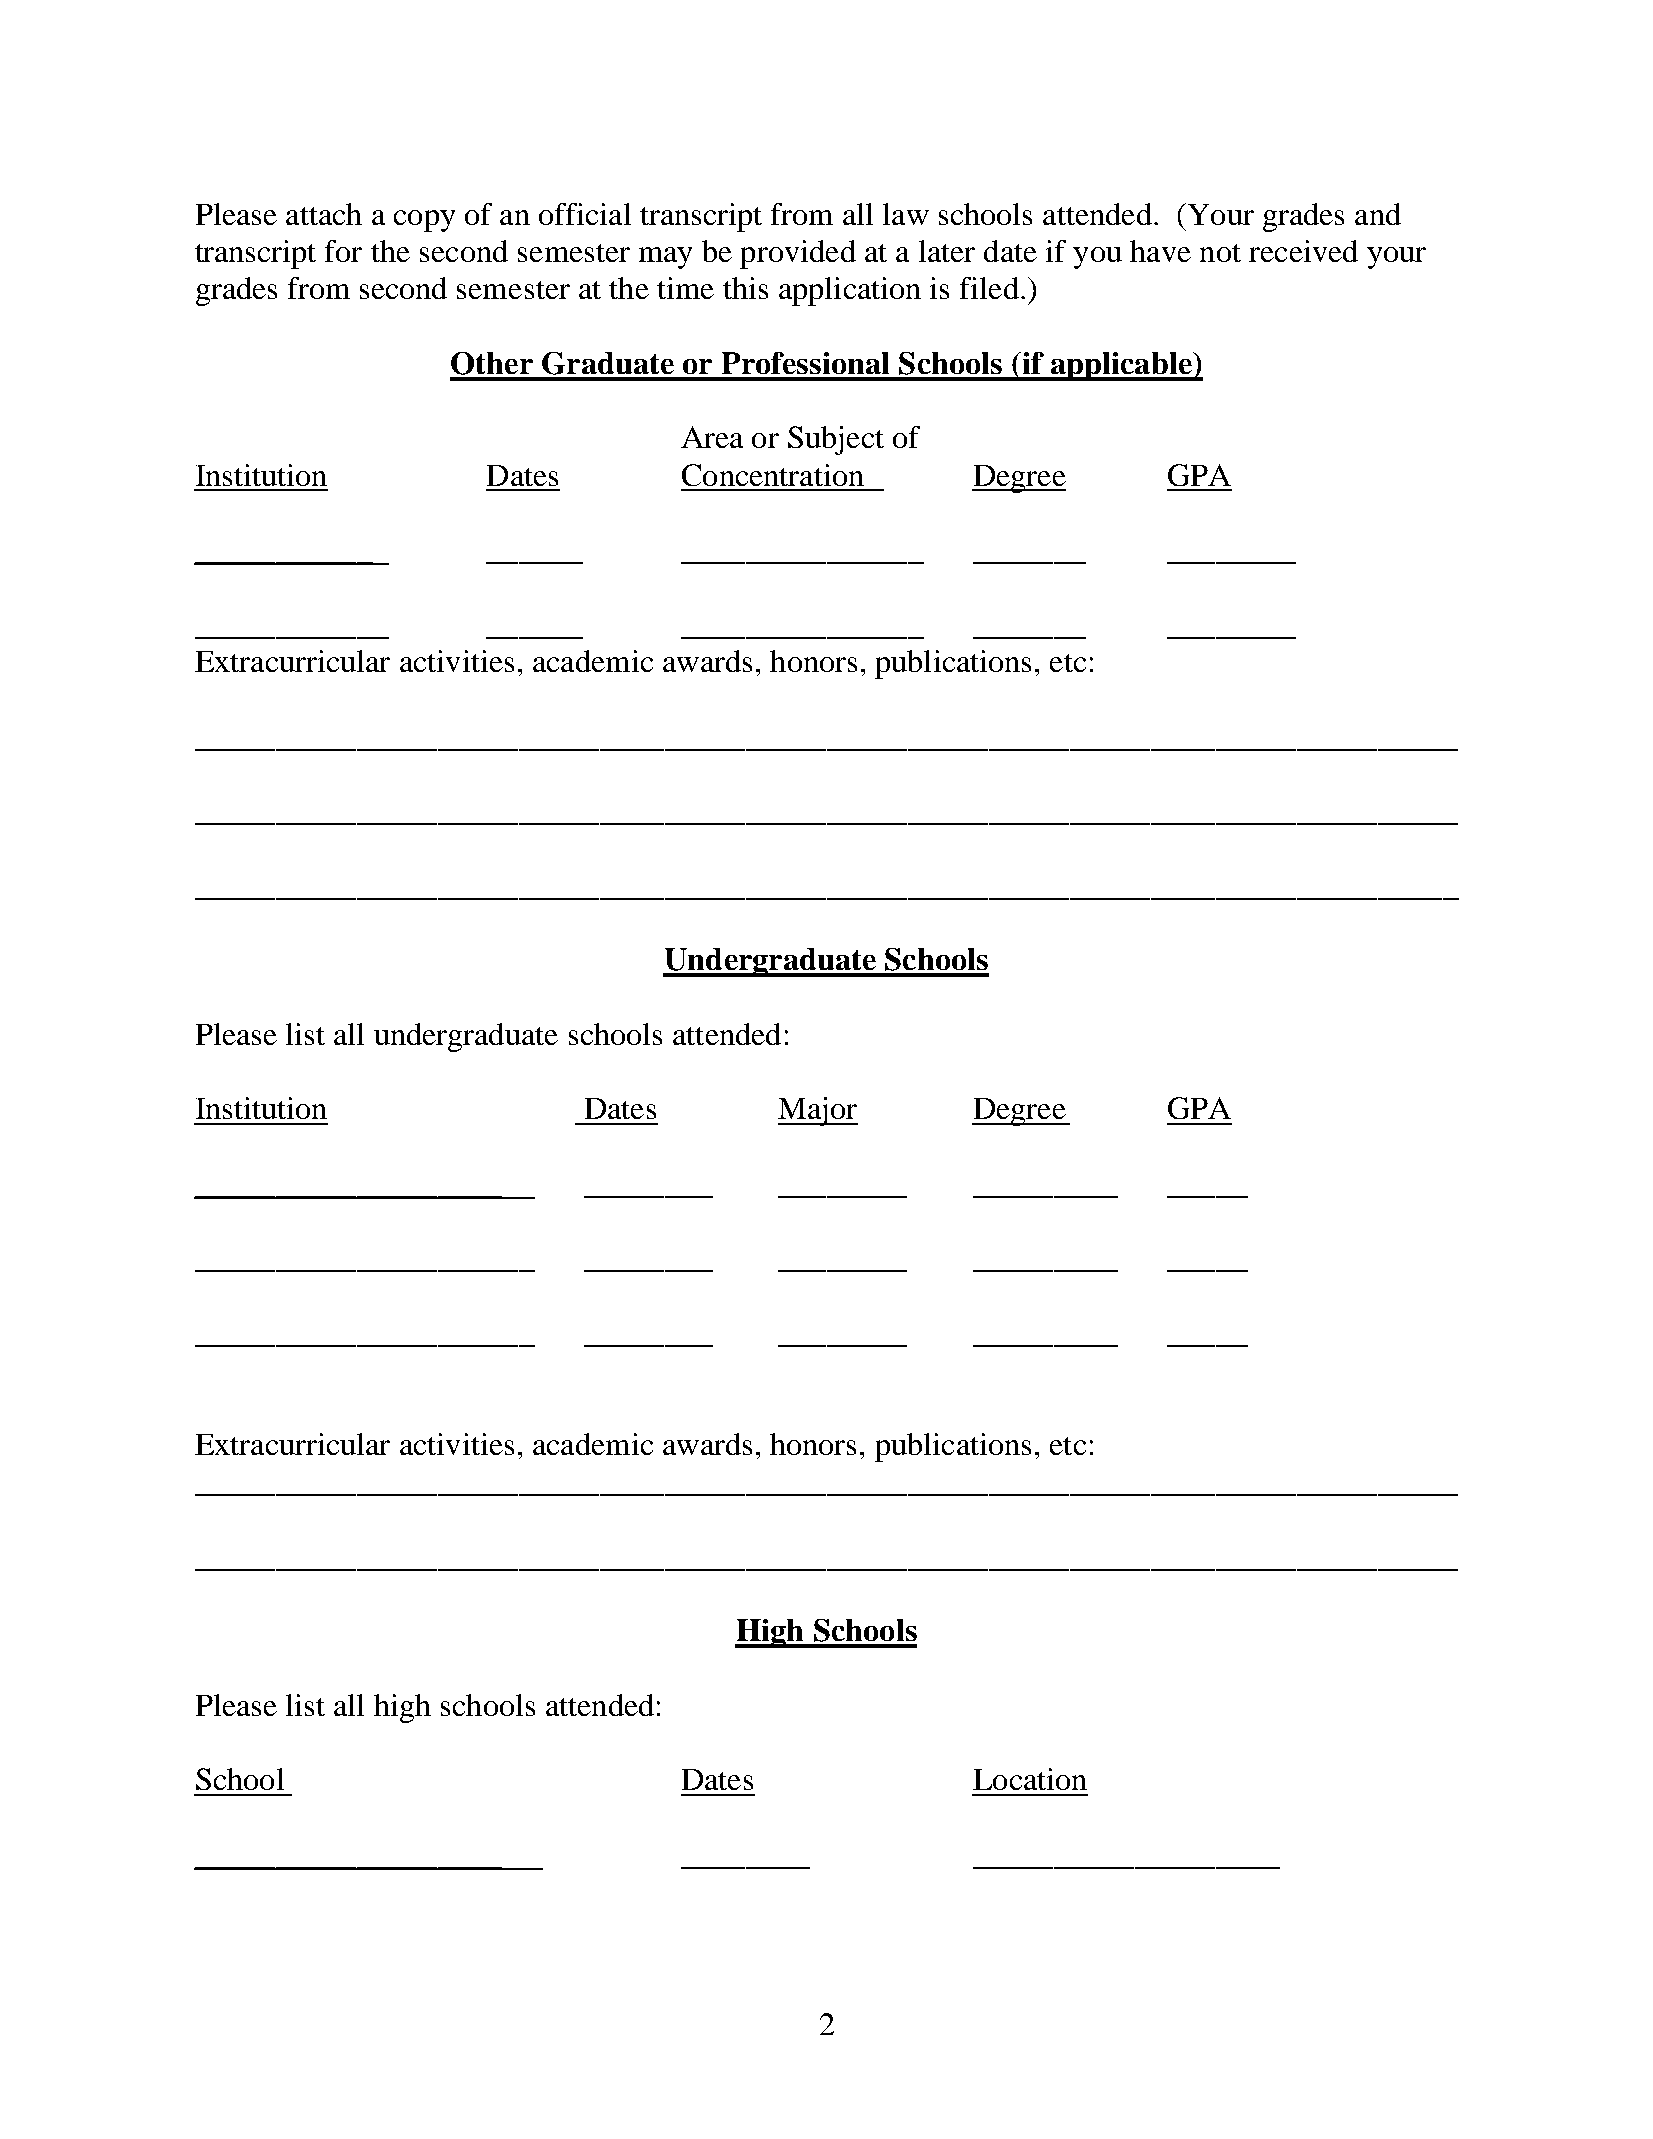  I want to click on not, so click(1220, 253).
